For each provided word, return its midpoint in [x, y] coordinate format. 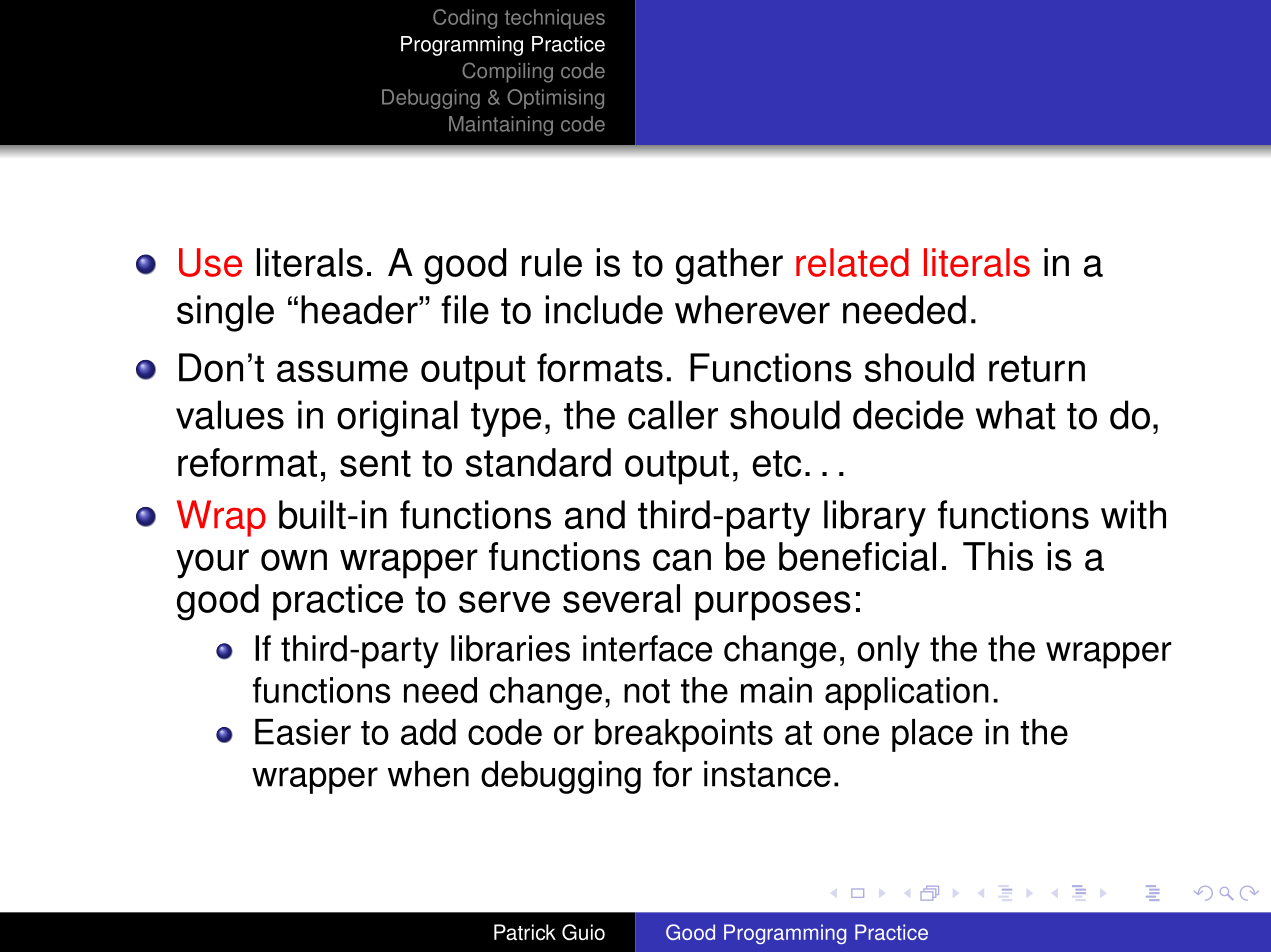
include [604, 309]
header [360, 309]
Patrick [525, 932]
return [1037, 368]
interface [647, 648]
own [294, 560]
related [852, 262]
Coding [465, 19]
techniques [555, 19]
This [998, 556]
